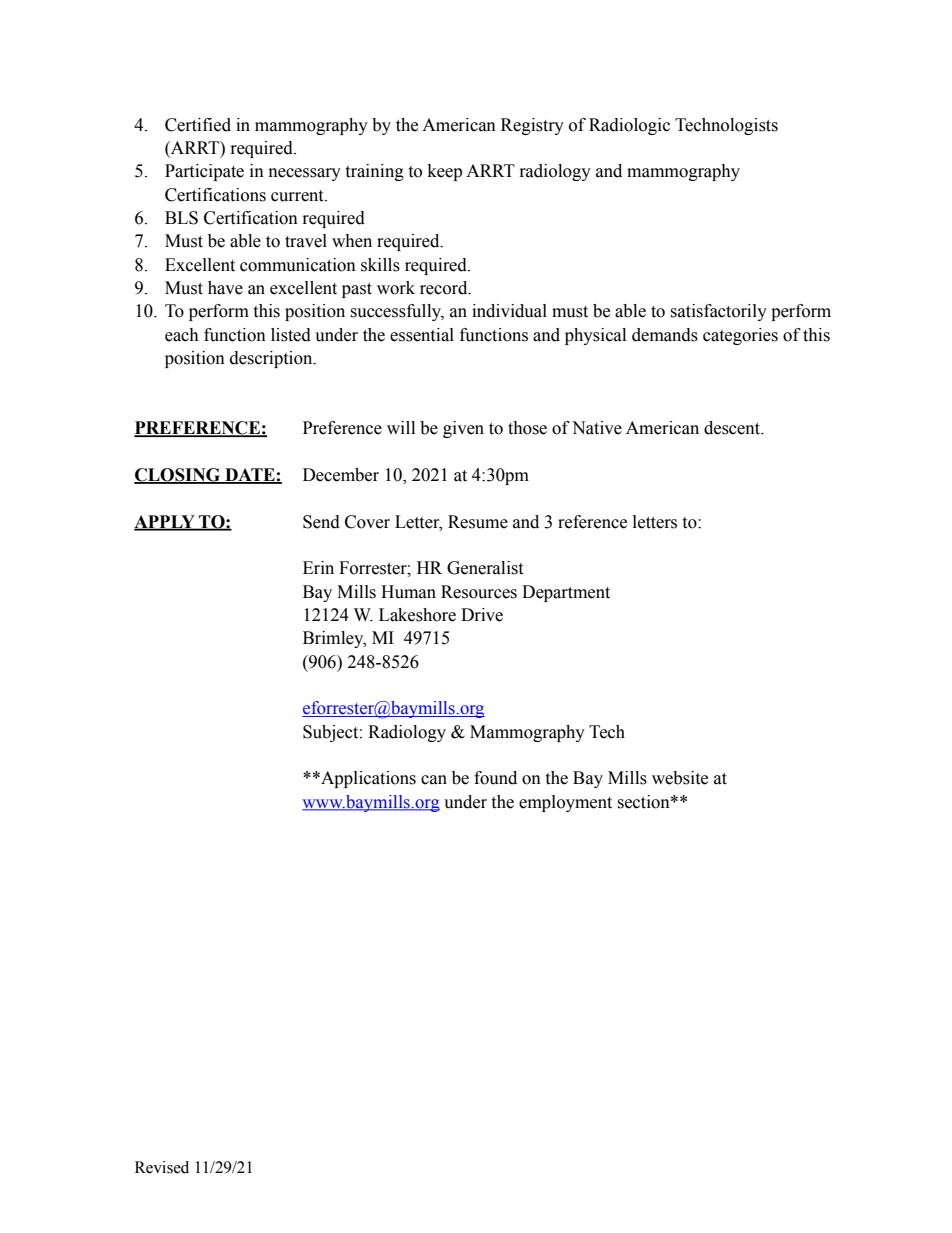 The image size is (952, 1233). I want to click on descent, so click(733, 428).
